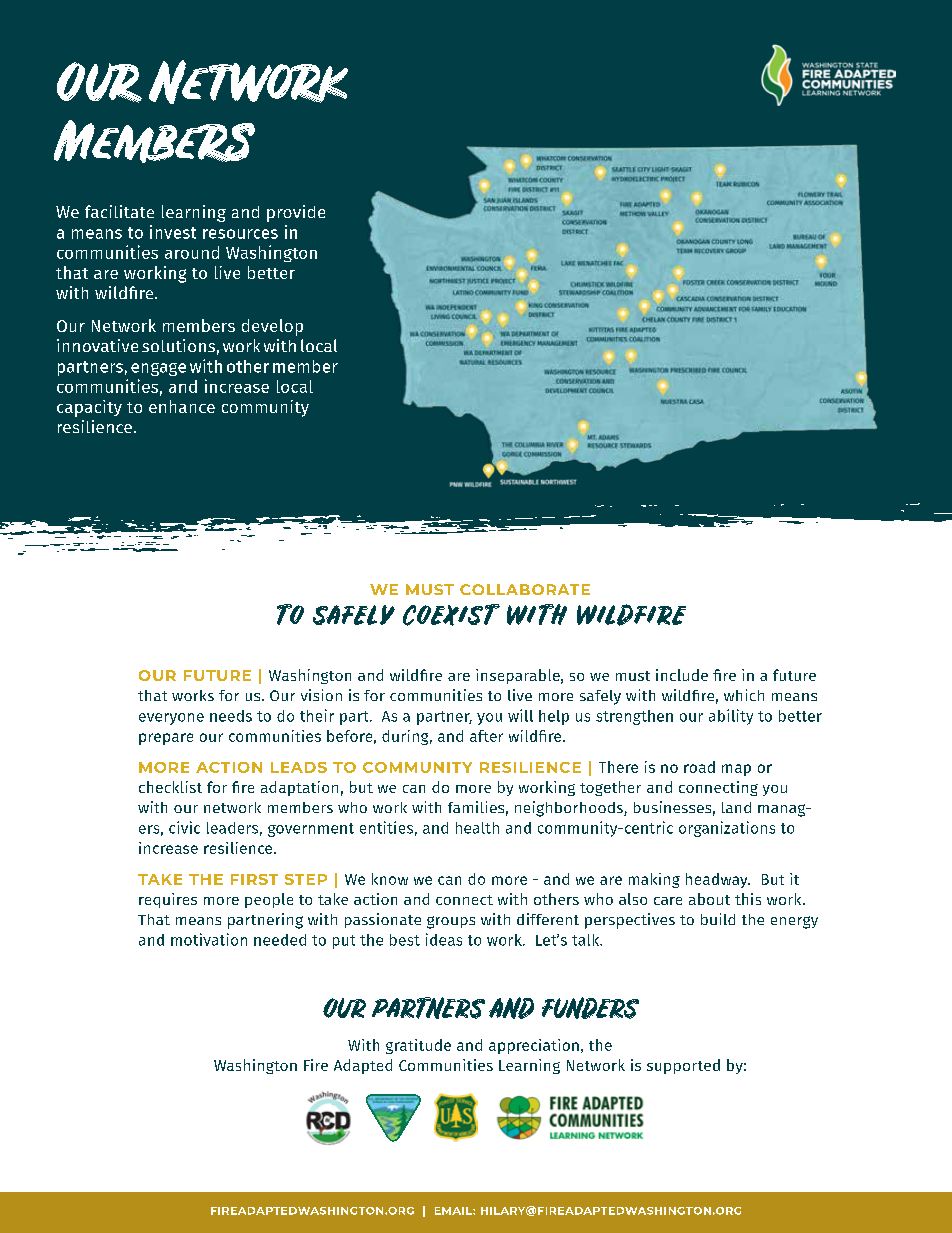 Image resolution: width=952 pixels, height=1233 pixels. I want to click on invest, so click(173, 232).
